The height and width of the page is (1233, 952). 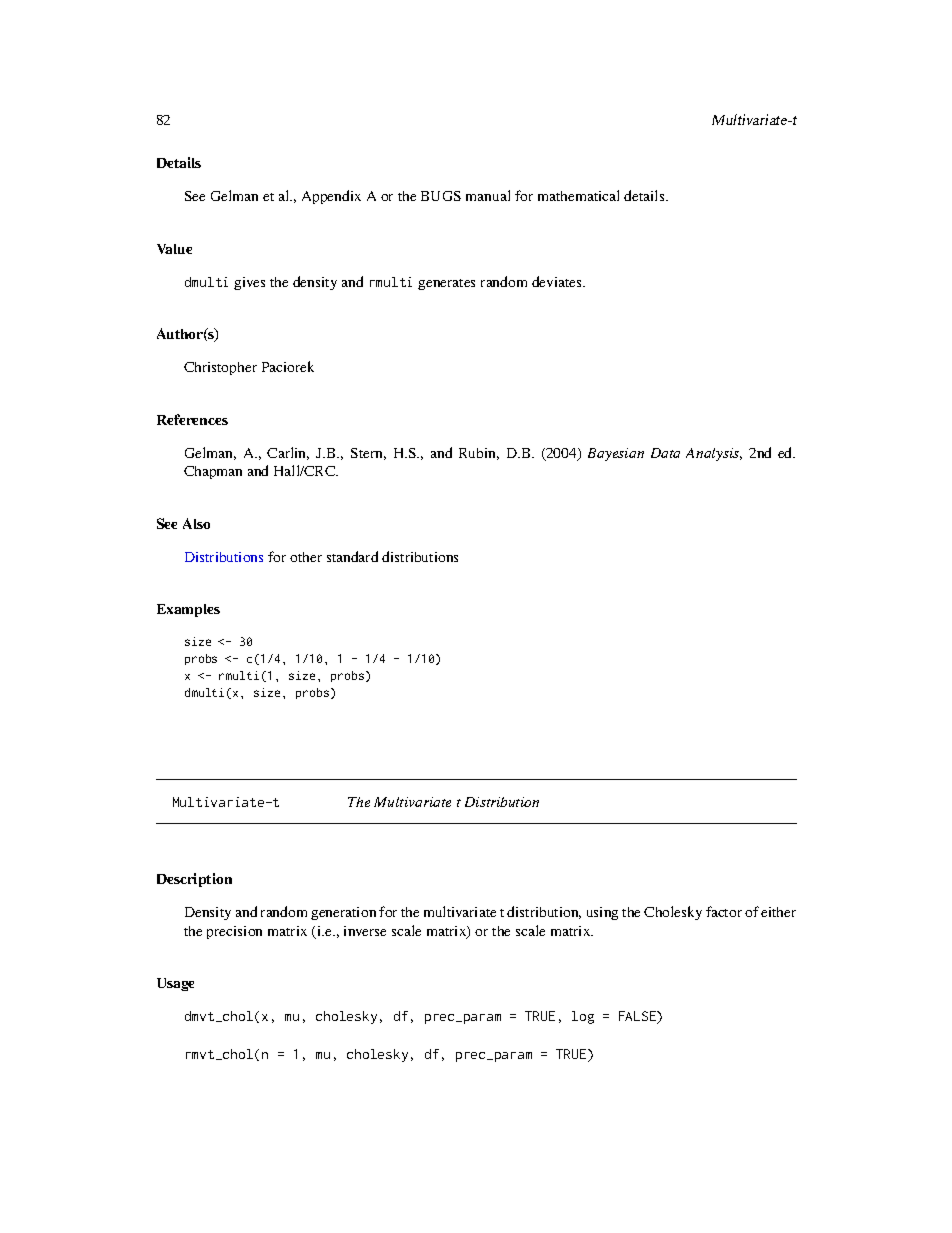 I want to click on Usage, so click(x=175, y=984).
